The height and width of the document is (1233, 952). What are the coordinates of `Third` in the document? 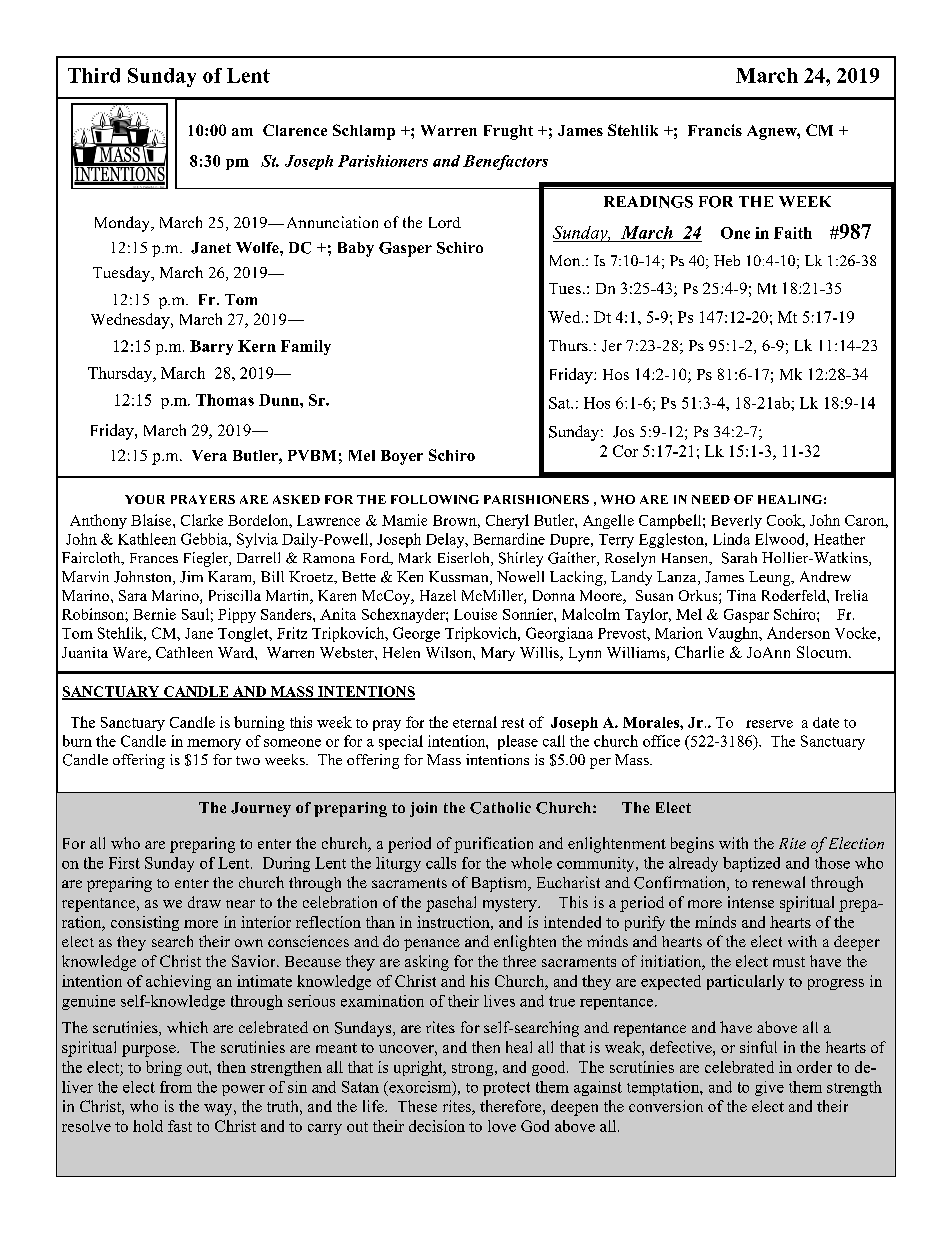 It's located at (94, 75).
